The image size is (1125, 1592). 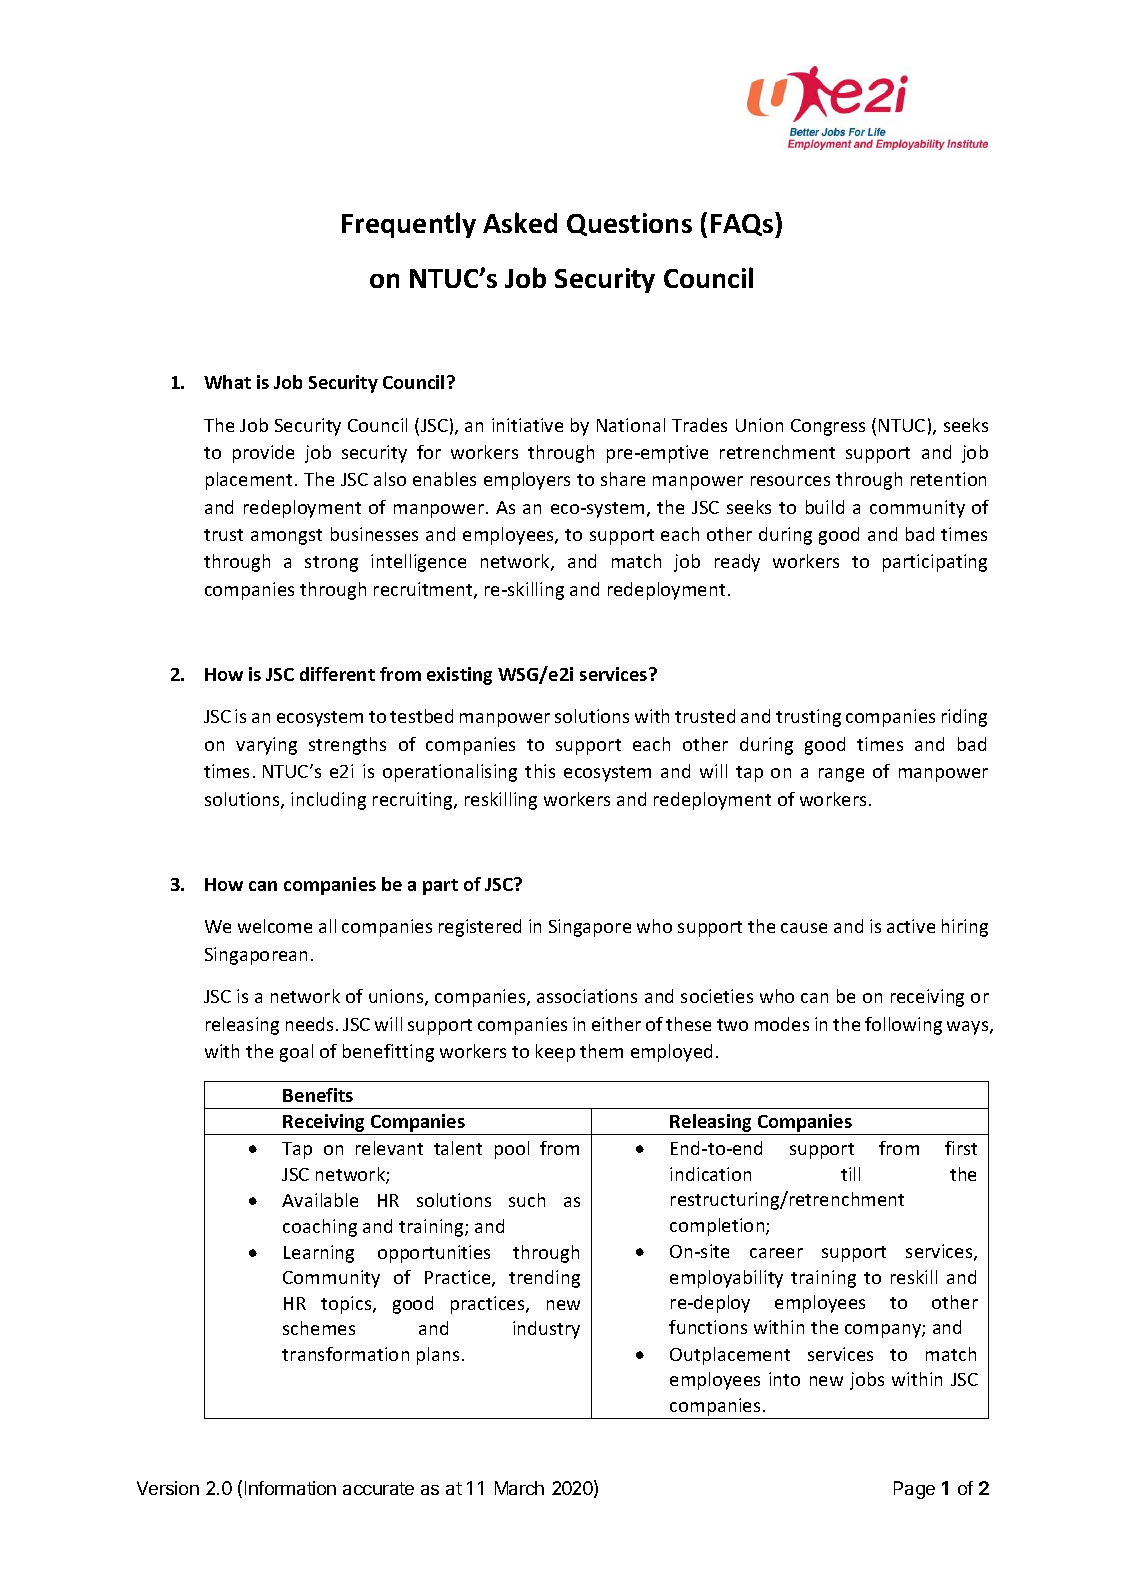 I want to click on Frequently, so click(x=409, y=225).
